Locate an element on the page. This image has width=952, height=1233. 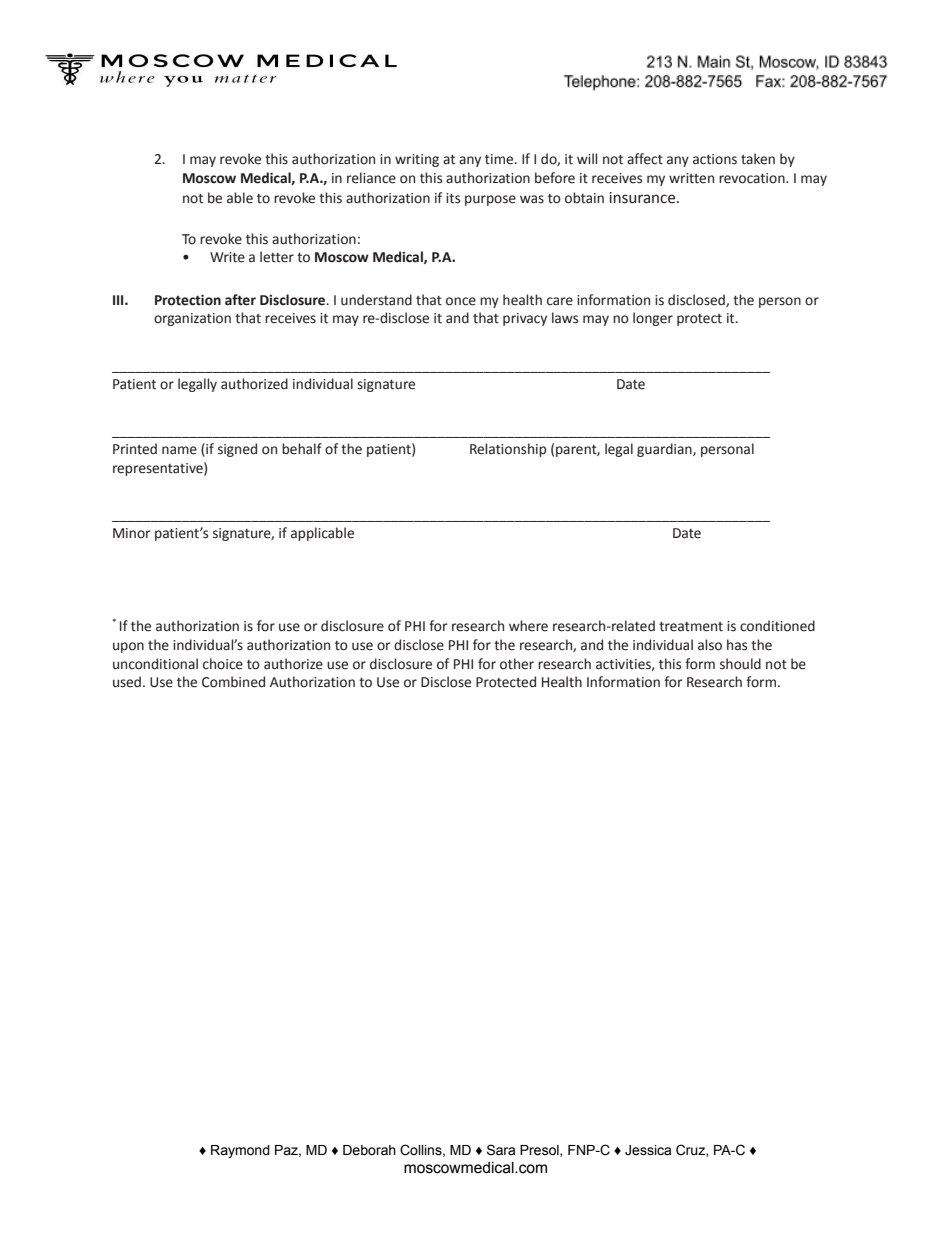
other is located at coordinates (517, 664).
